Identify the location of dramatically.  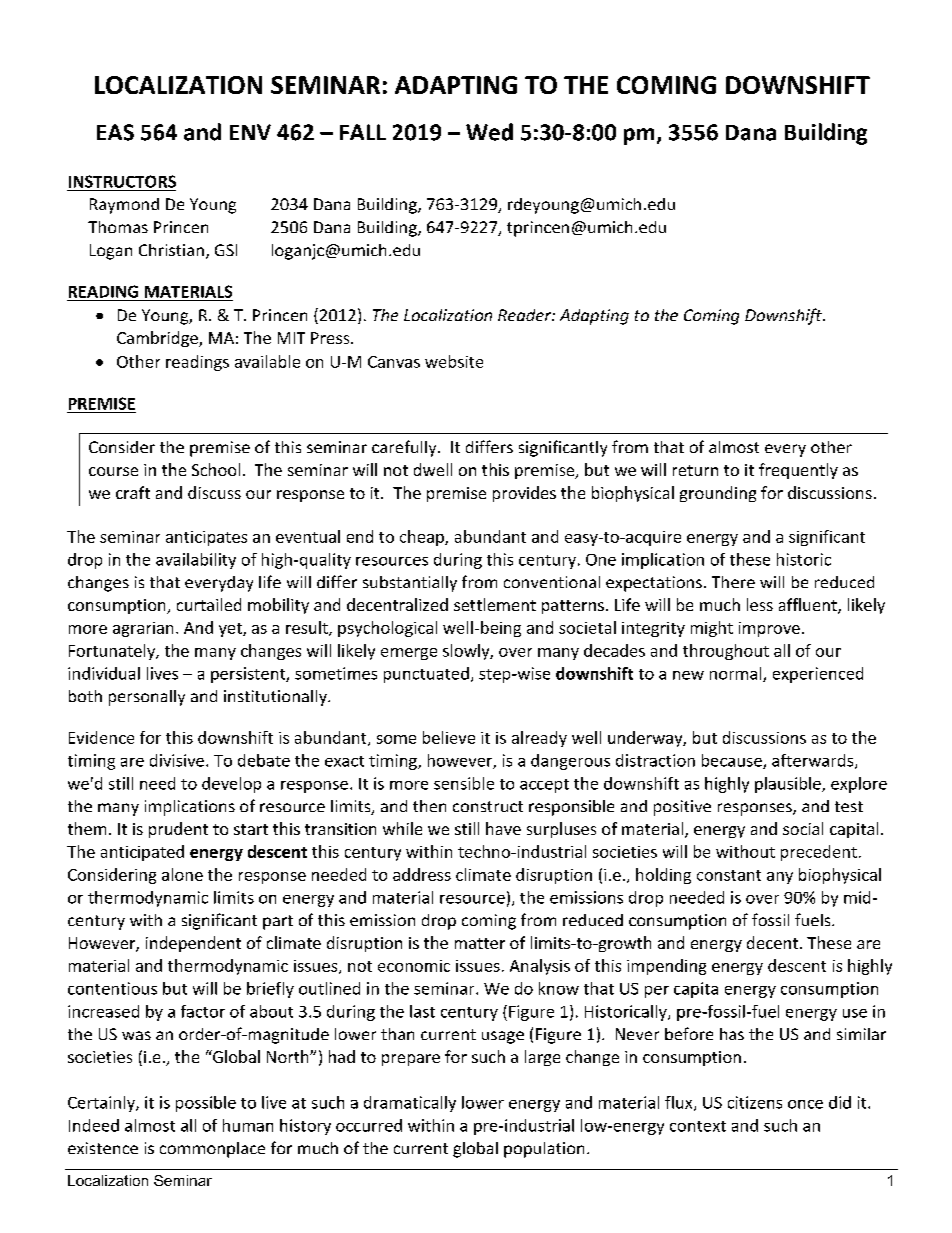
(410, 1104).
